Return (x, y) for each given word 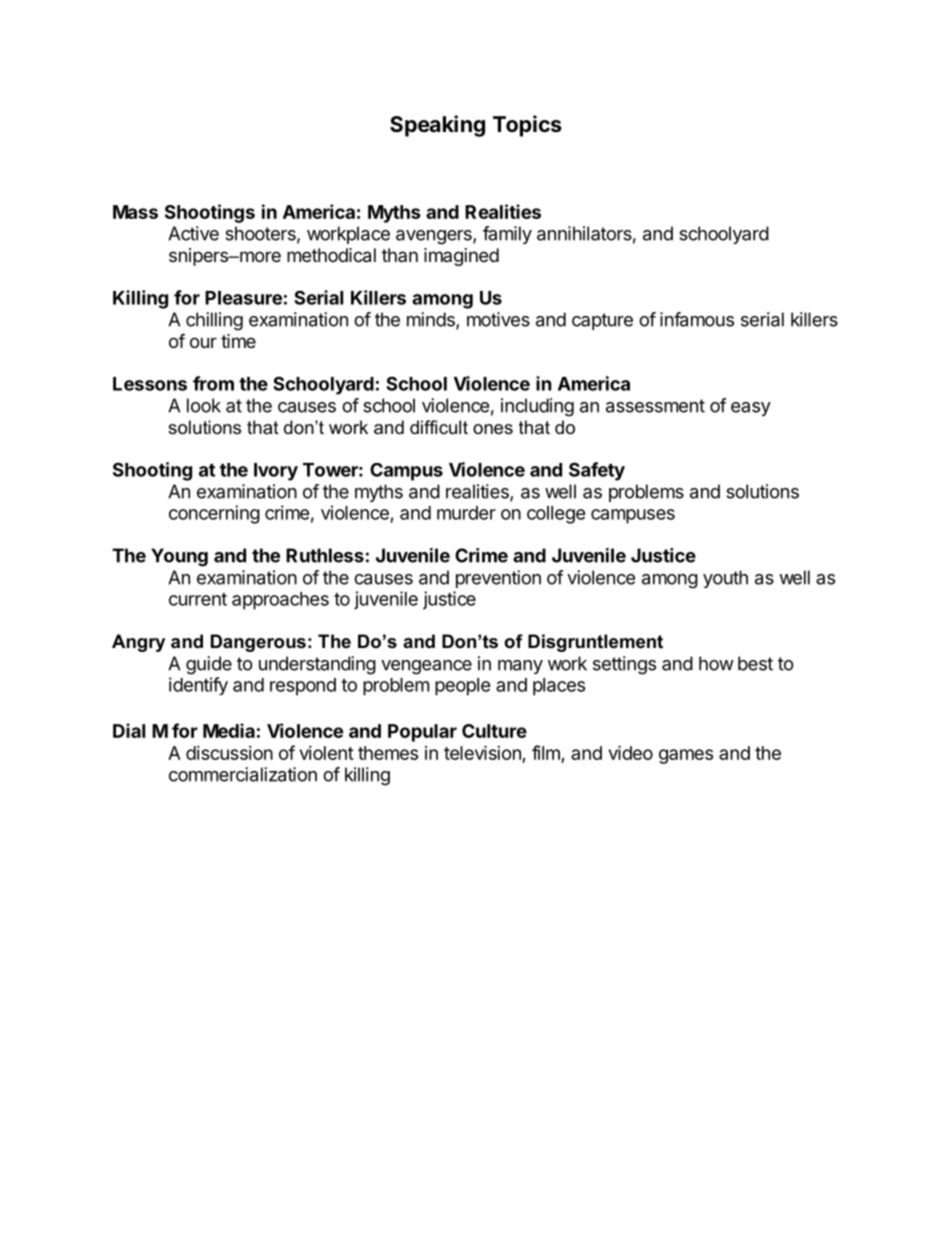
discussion (229, 753)
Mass (135, 212)
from (213, 383)
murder (466, 513)
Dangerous (258, 643)
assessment (655, 406)
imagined (461, 257)
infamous (697, 319)
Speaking (437, 126)
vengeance (426, 667)
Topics (527, 126)
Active (193, 233)
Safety (597, 471)
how (716, 663)
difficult (439, 427)
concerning (214, 514)
